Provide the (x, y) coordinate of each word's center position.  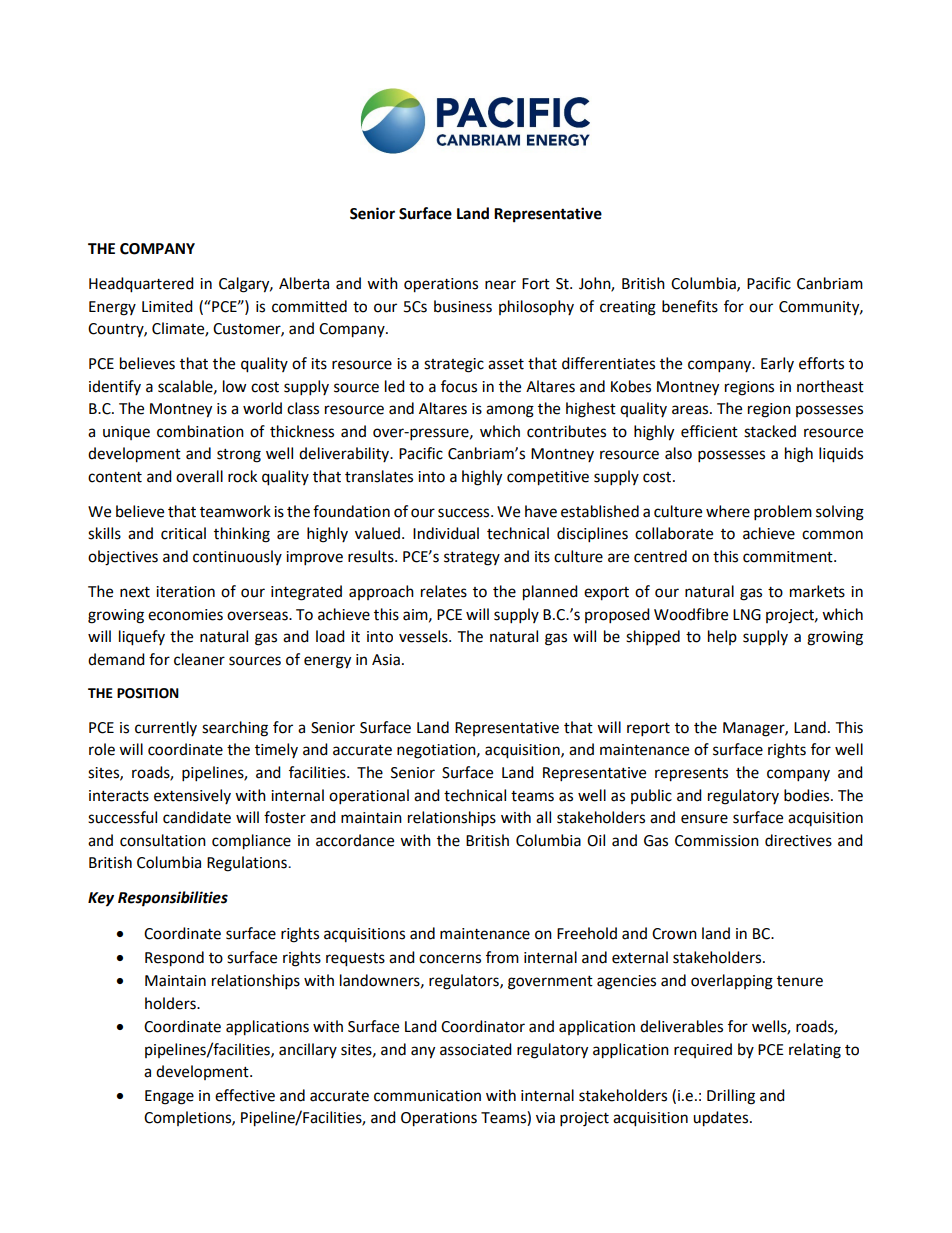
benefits (690, 306)
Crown (674, 934)
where (728, 511)
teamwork (235, 511)
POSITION (148, 693)
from (502, 957)
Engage (169, 1097)
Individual (446, 533)
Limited (167, 306)
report (648, 730)
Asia (386, 660)
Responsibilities (173, 899)
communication (427, 1096)
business (463, 306)
